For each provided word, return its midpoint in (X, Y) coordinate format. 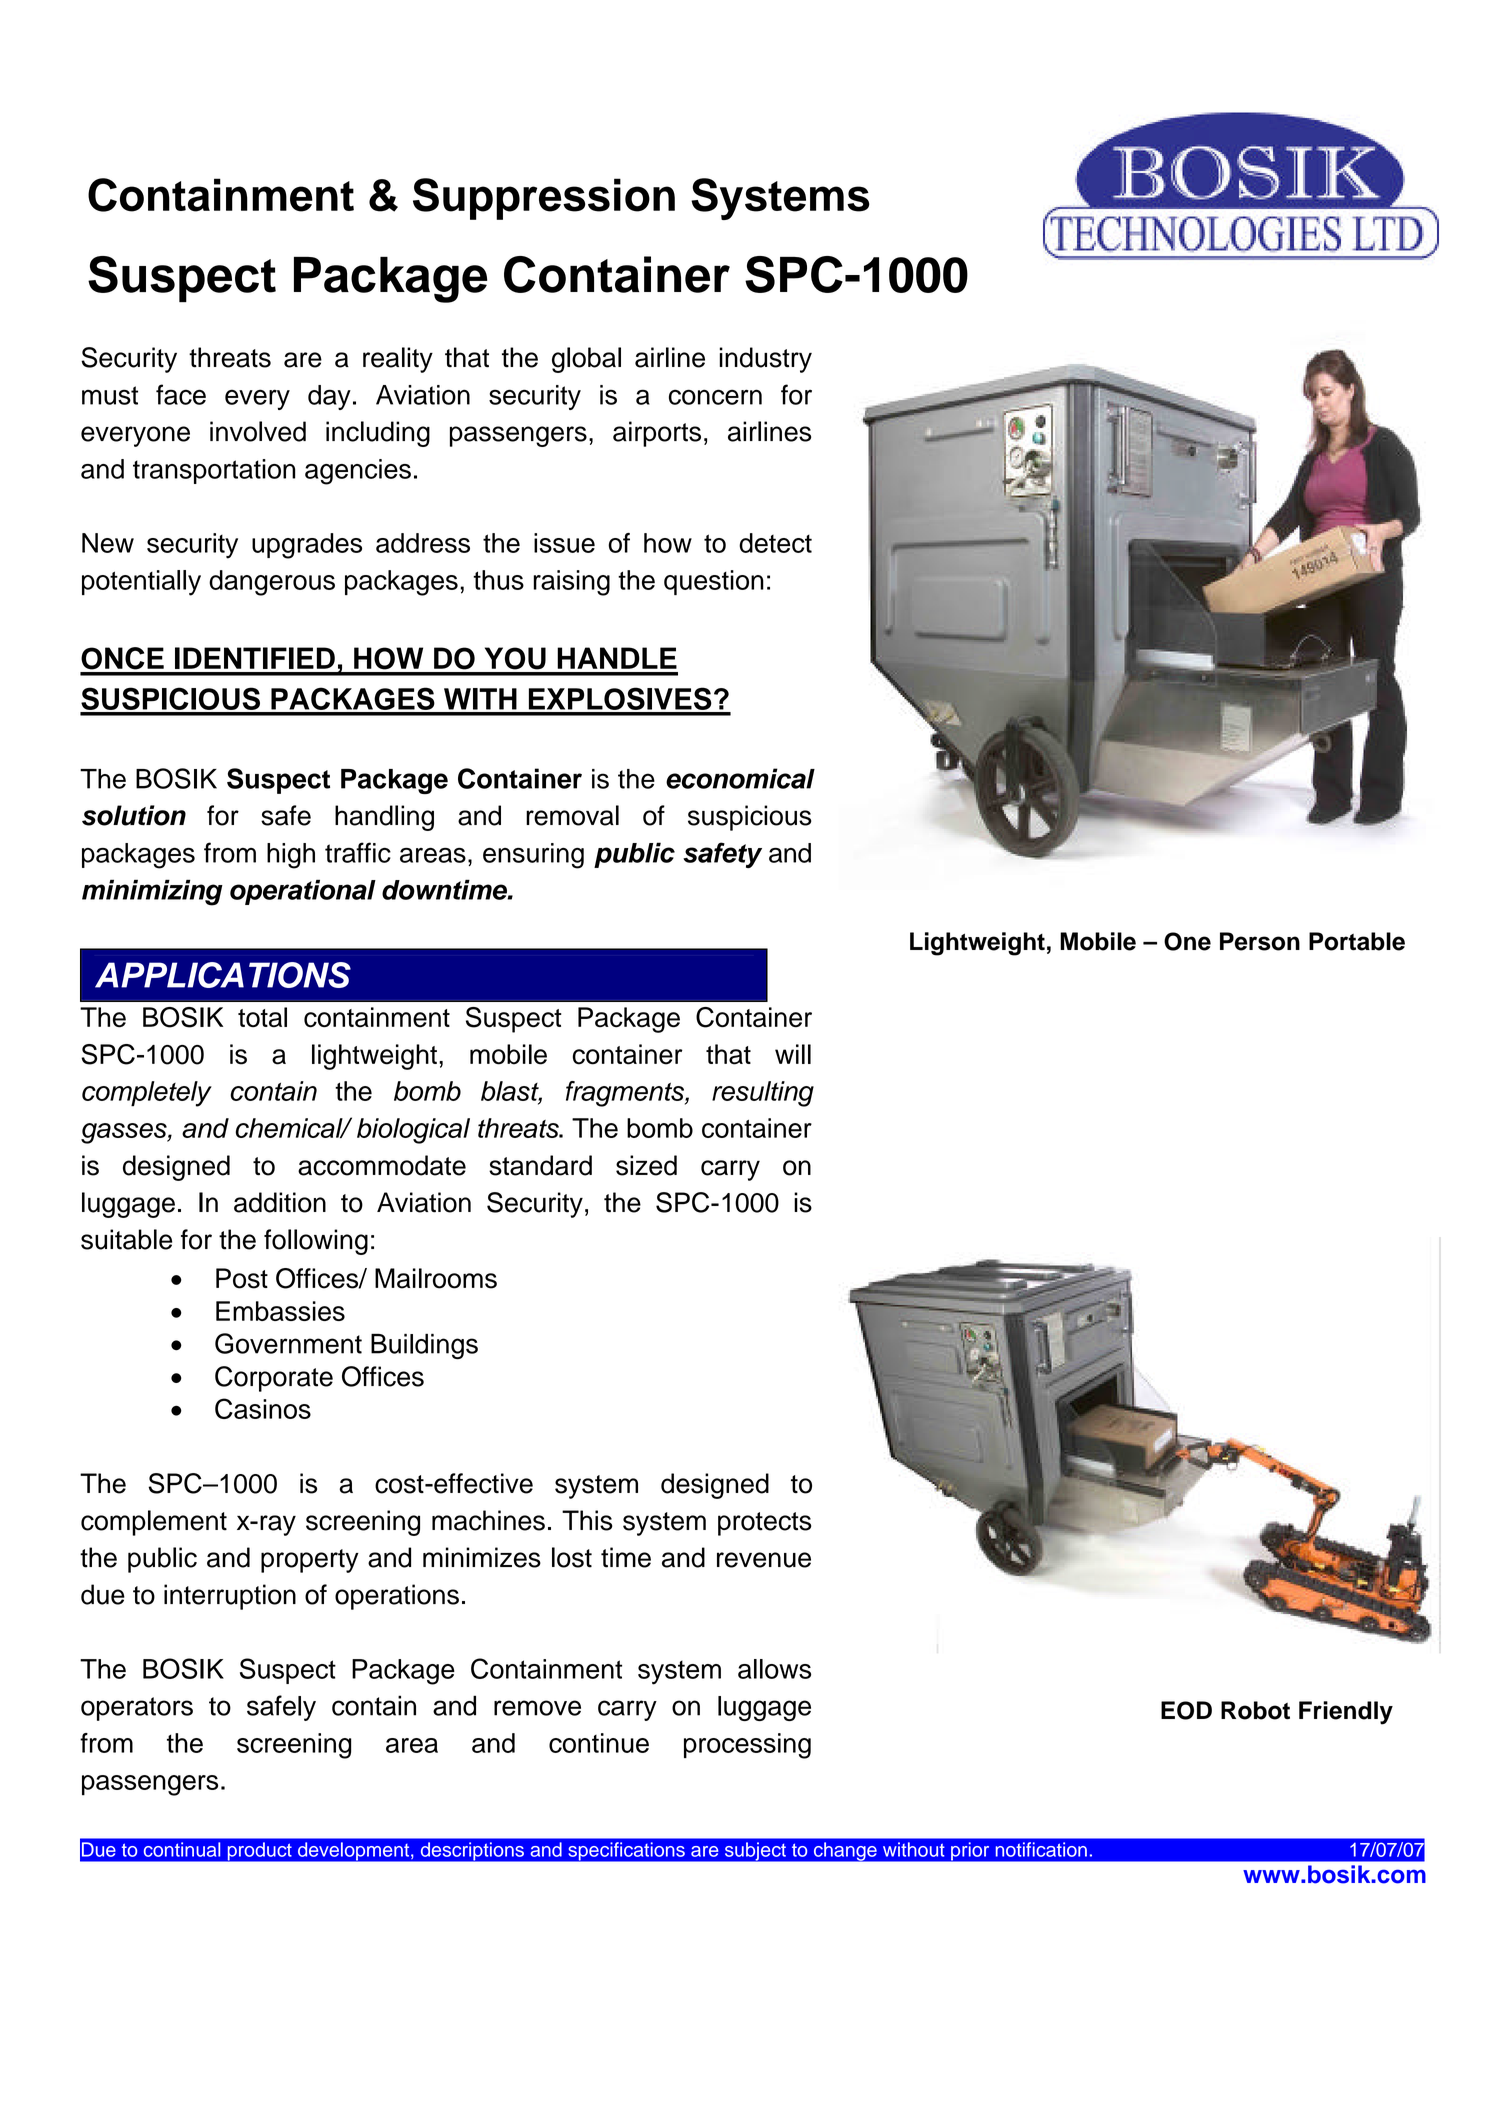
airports (657, 434)
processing (747, 1746)
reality (398, 360)
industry (766, 360)
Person (1260, 941)
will (793, 1054)
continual (182, 1849)
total (262, 1017)
